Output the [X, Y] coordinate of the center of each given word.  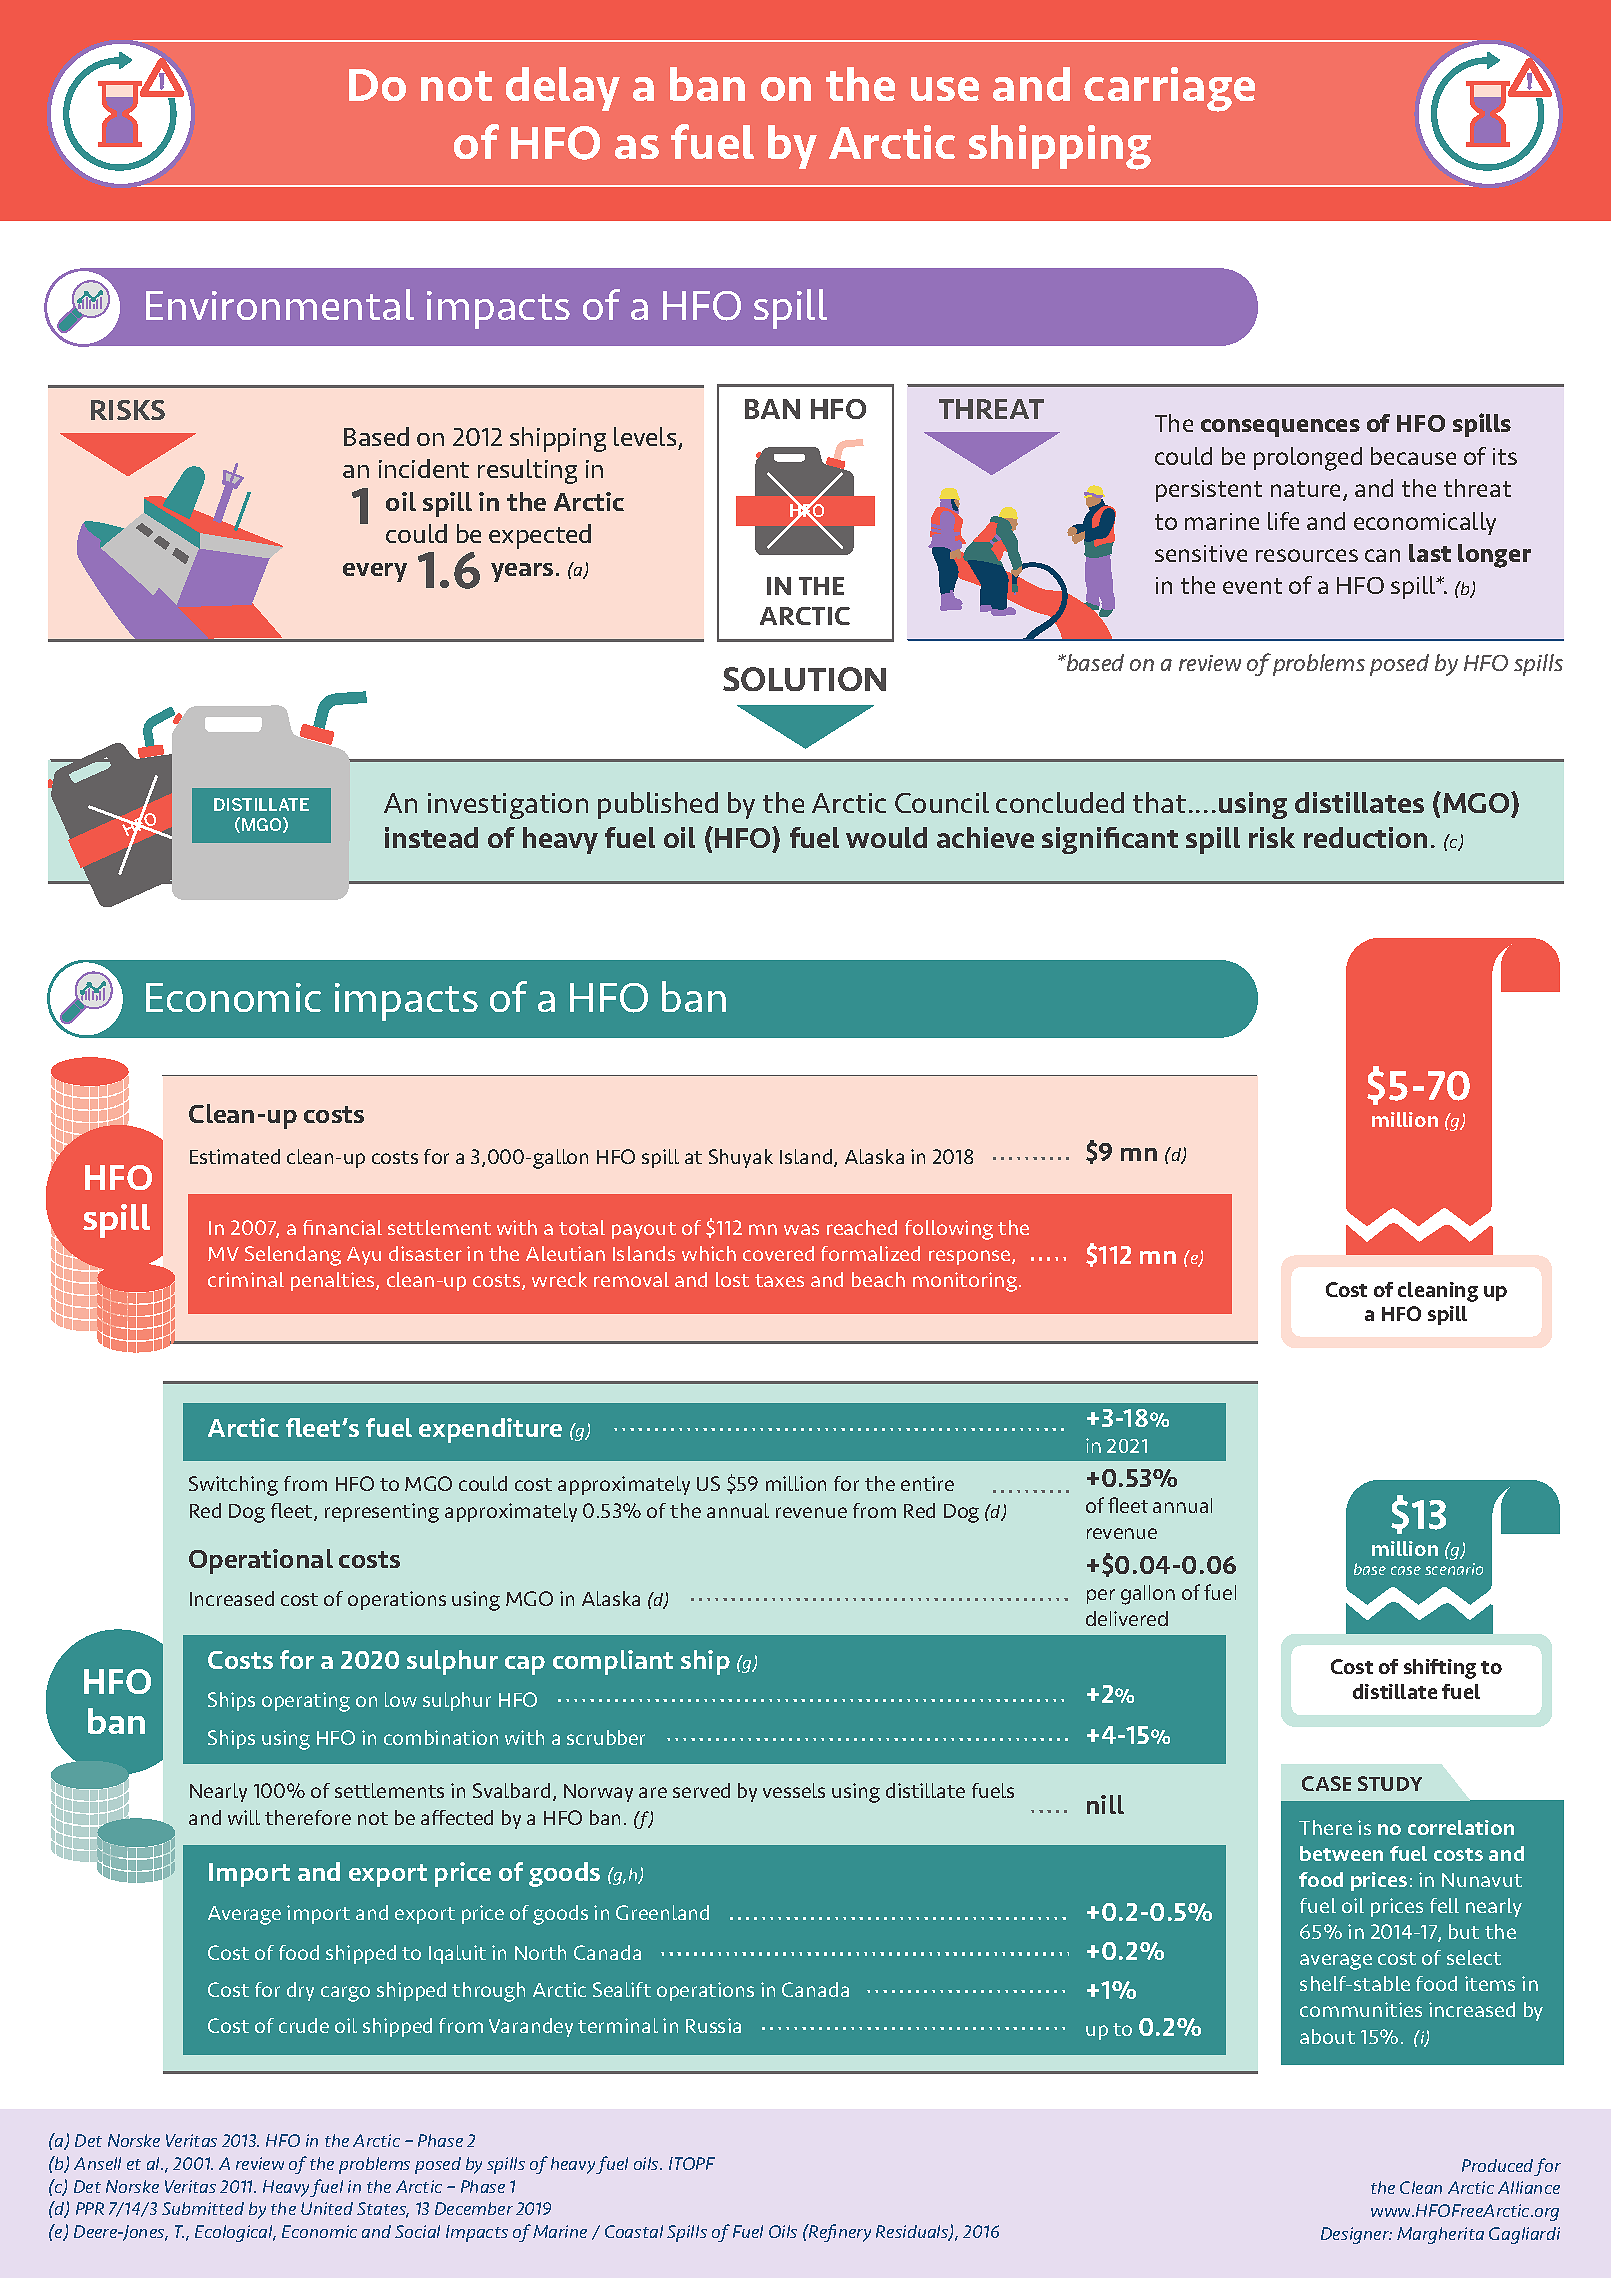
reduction [1365, 837]
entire [927, 1483]
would [886, 837]
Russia [713, 2025]
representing [382, 1513]
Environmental [280, 304]
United [327, 2208]
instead [431, 837]
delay [563, 89]
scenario [1454, 1569]
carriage [1169, 89]
